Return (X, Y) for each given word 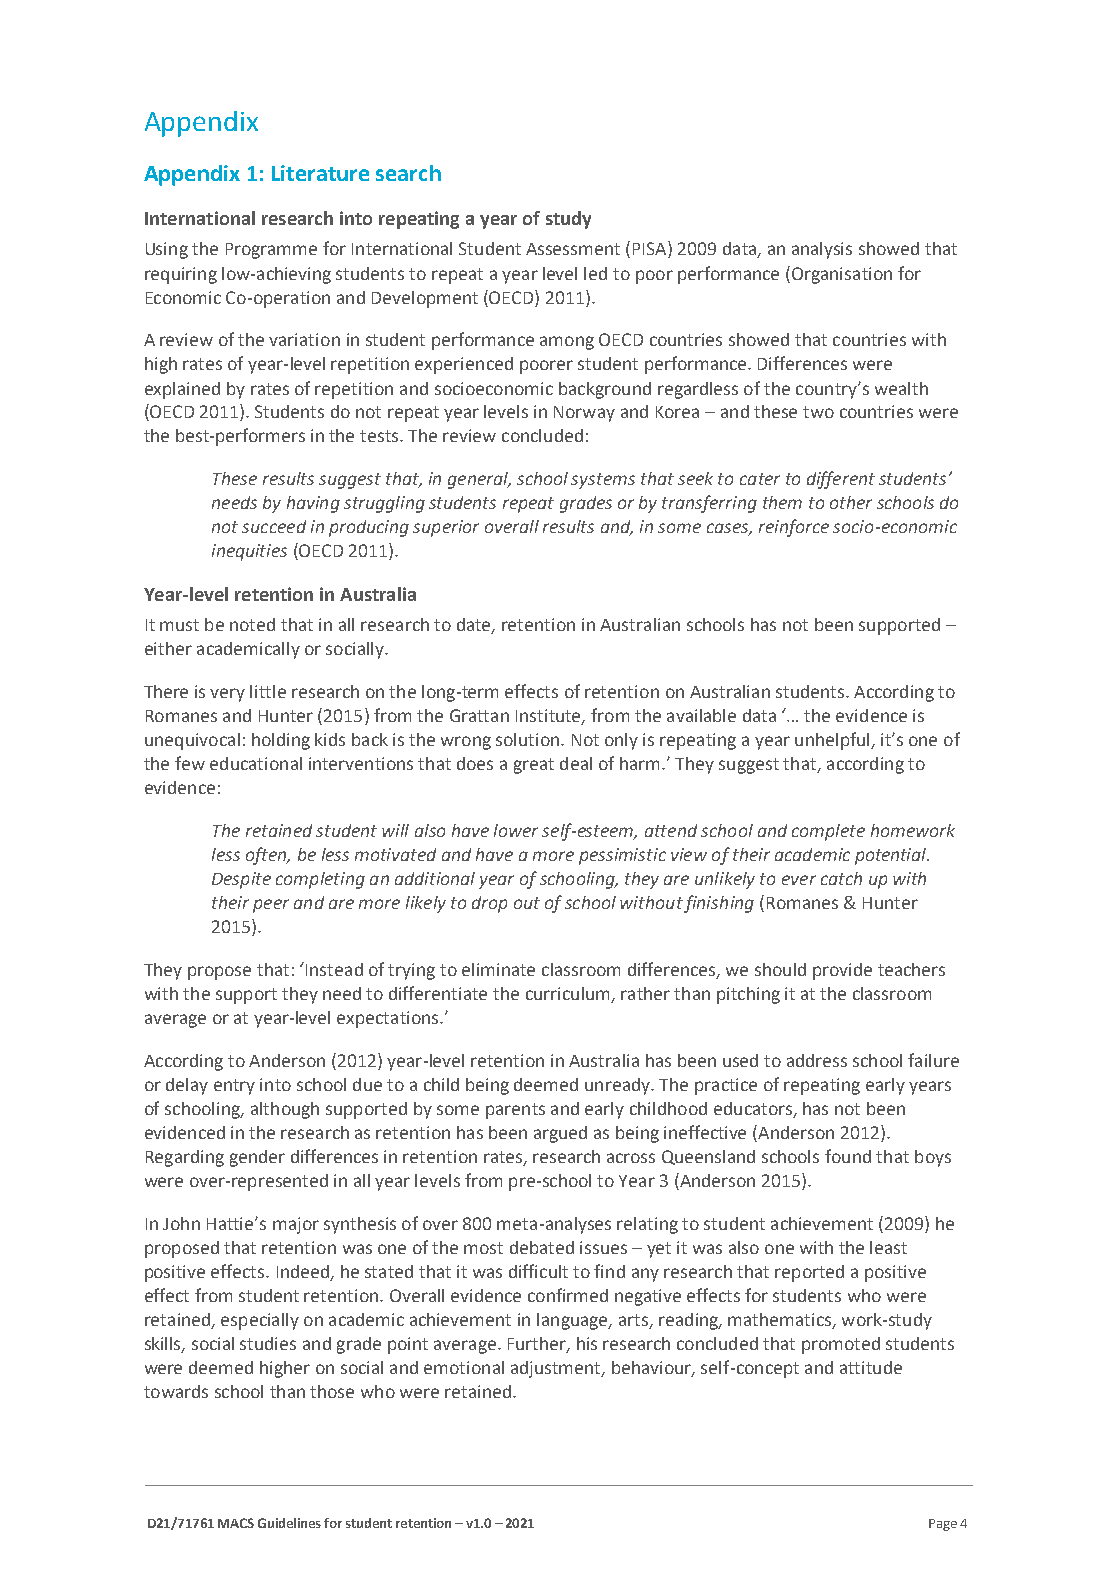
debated (542, 1247)
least (888, 1247)
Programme (271, 251)
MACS (236, 1523)
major (296, 1225)
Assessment (573, 249)
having (313, 504)
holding (281, 741)
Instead (334, 969)
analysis (822, 250)
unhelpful (833, 741)
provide (842, 971)
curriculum (567, 993)
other (851, 502)
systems (603, 481)
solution (527, 739)
